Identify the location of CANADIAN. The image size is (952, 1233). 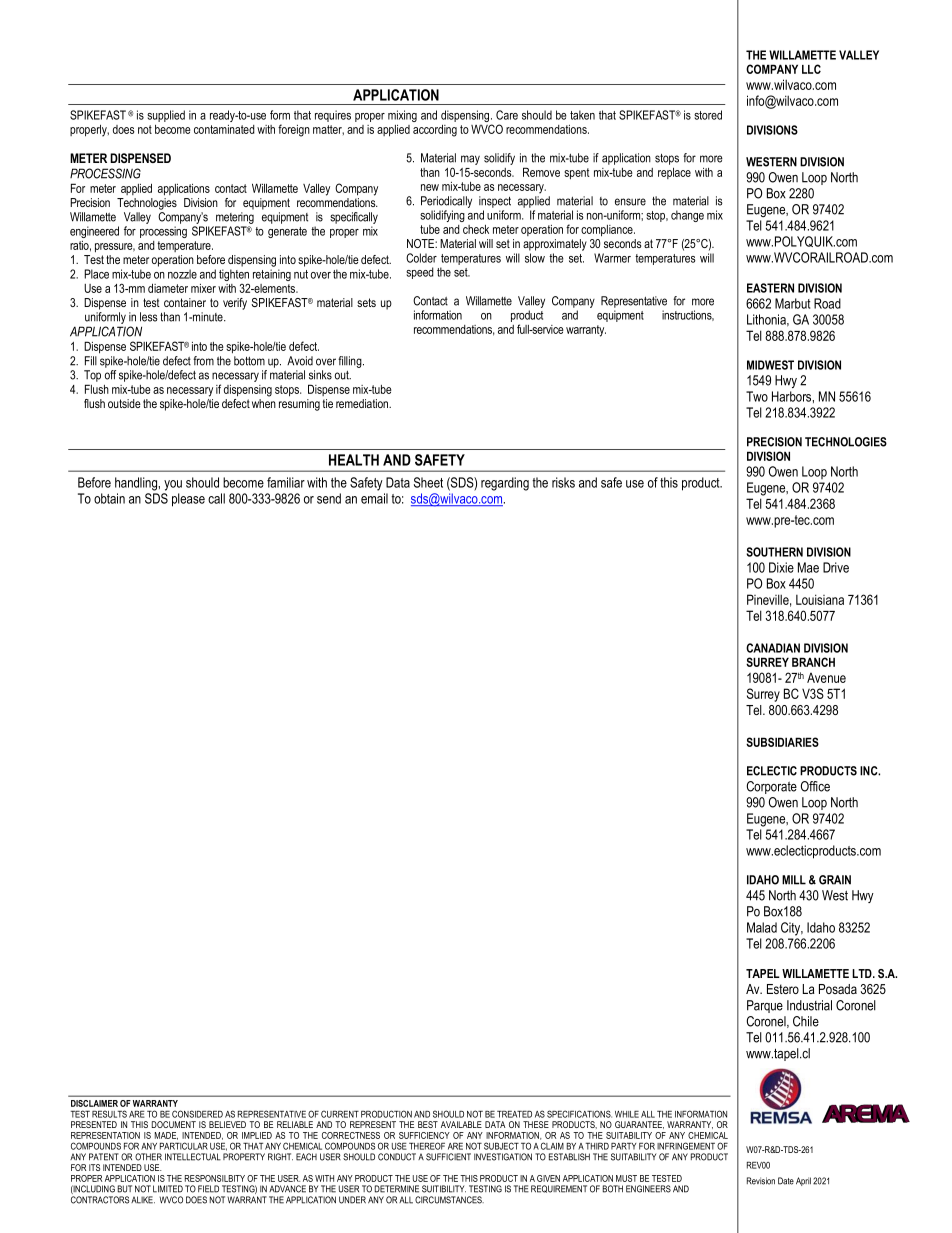
(773, 648).
